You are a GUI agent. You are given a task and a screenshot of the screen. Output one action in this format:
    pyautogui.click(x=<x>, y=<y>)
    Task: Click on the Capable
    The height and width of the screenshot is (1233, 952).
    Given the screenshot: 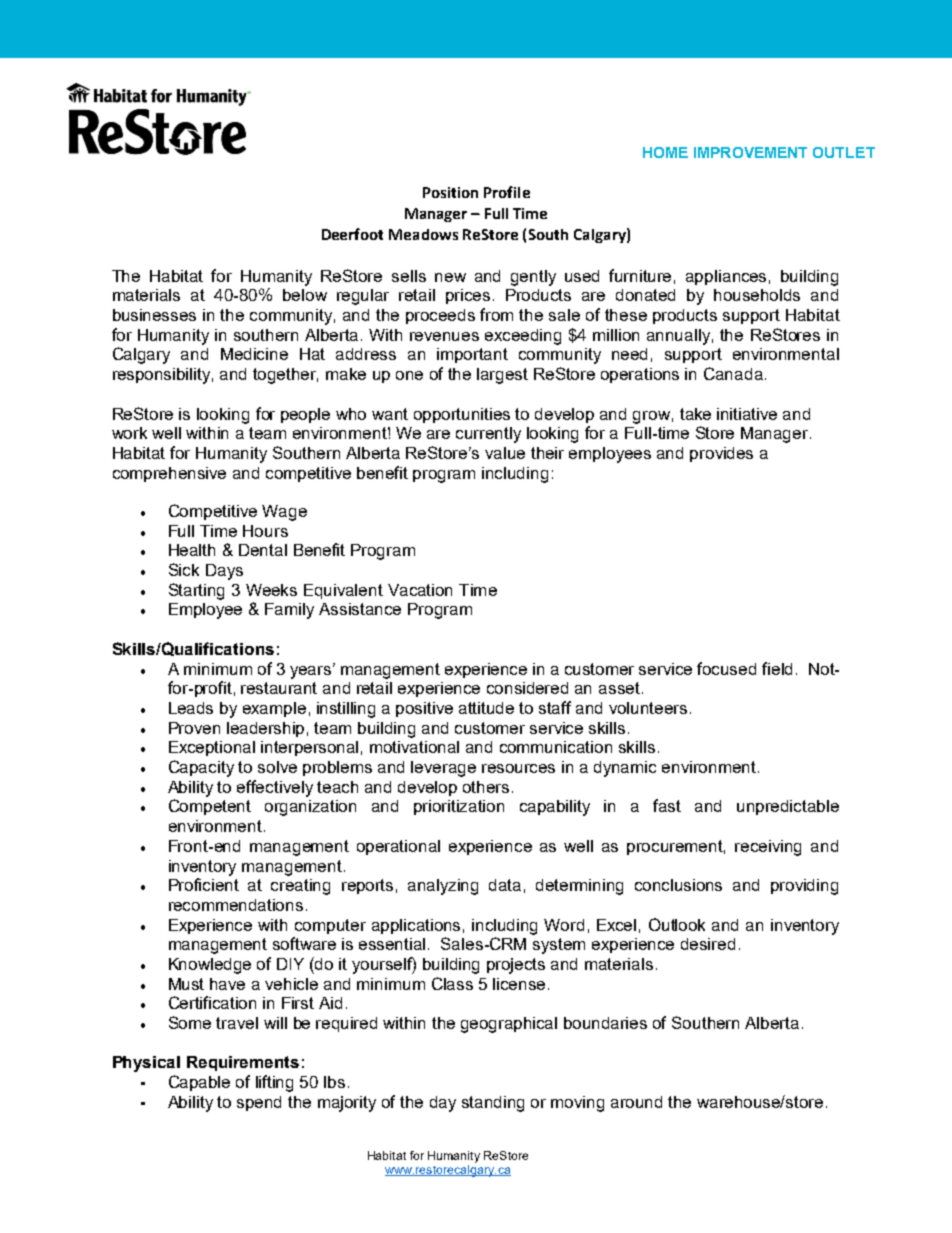 What is the action you would take?
    pyautogui.click(x=199, y=1083)
